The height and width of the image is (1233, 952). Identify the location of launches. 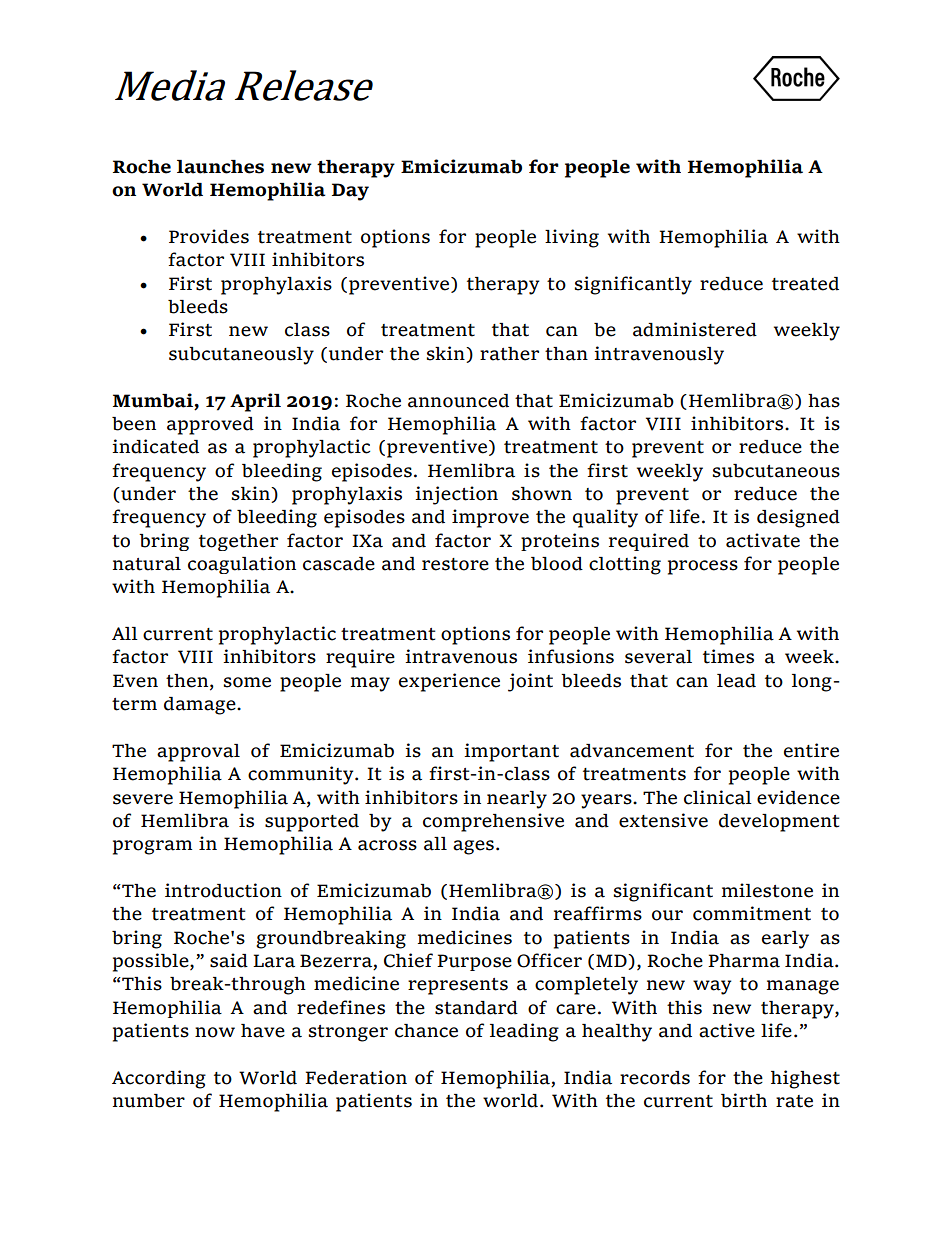
(220, 167).
